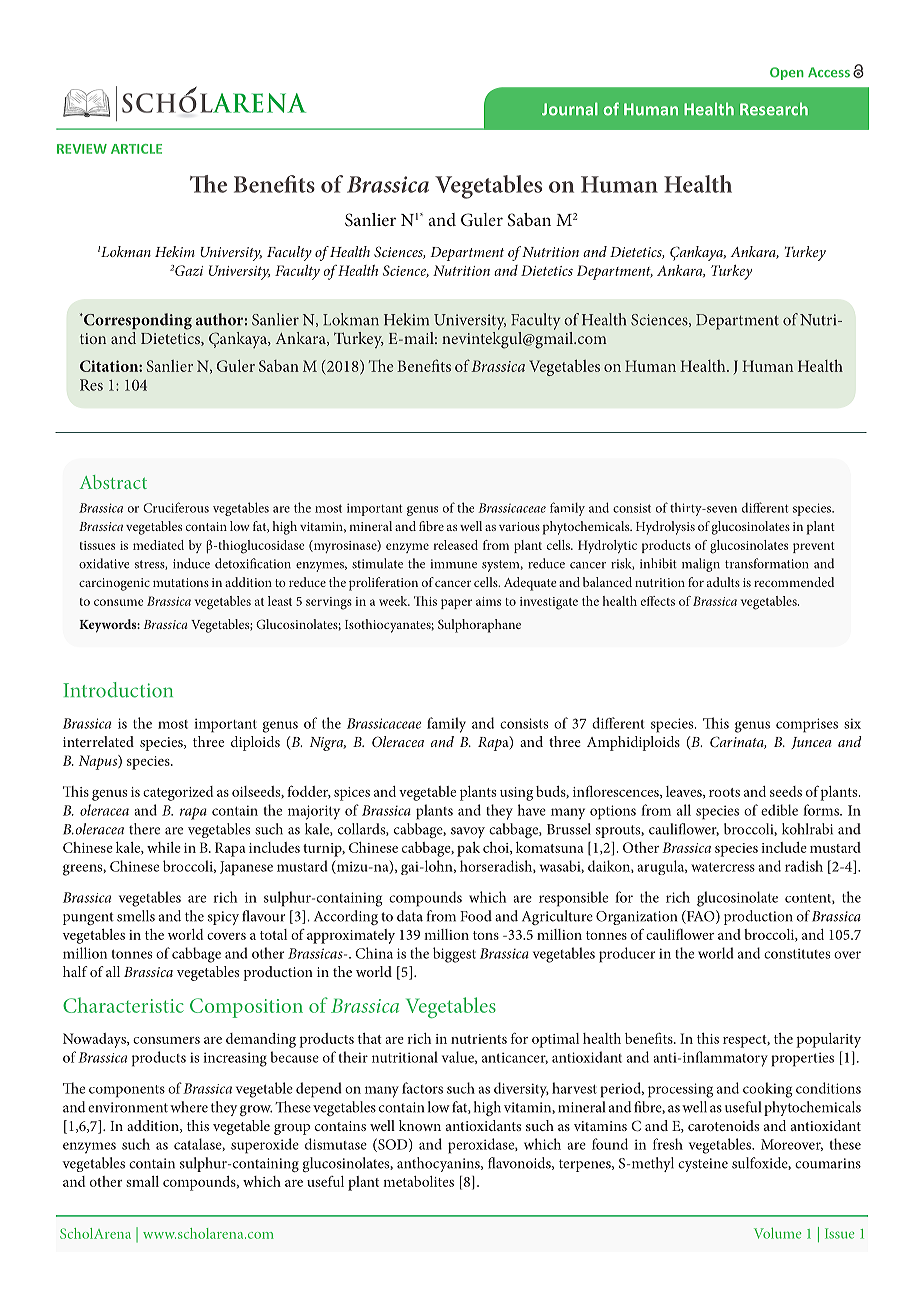 The image size is (924, 1308). I want to click on Research, so click(774, 109).
